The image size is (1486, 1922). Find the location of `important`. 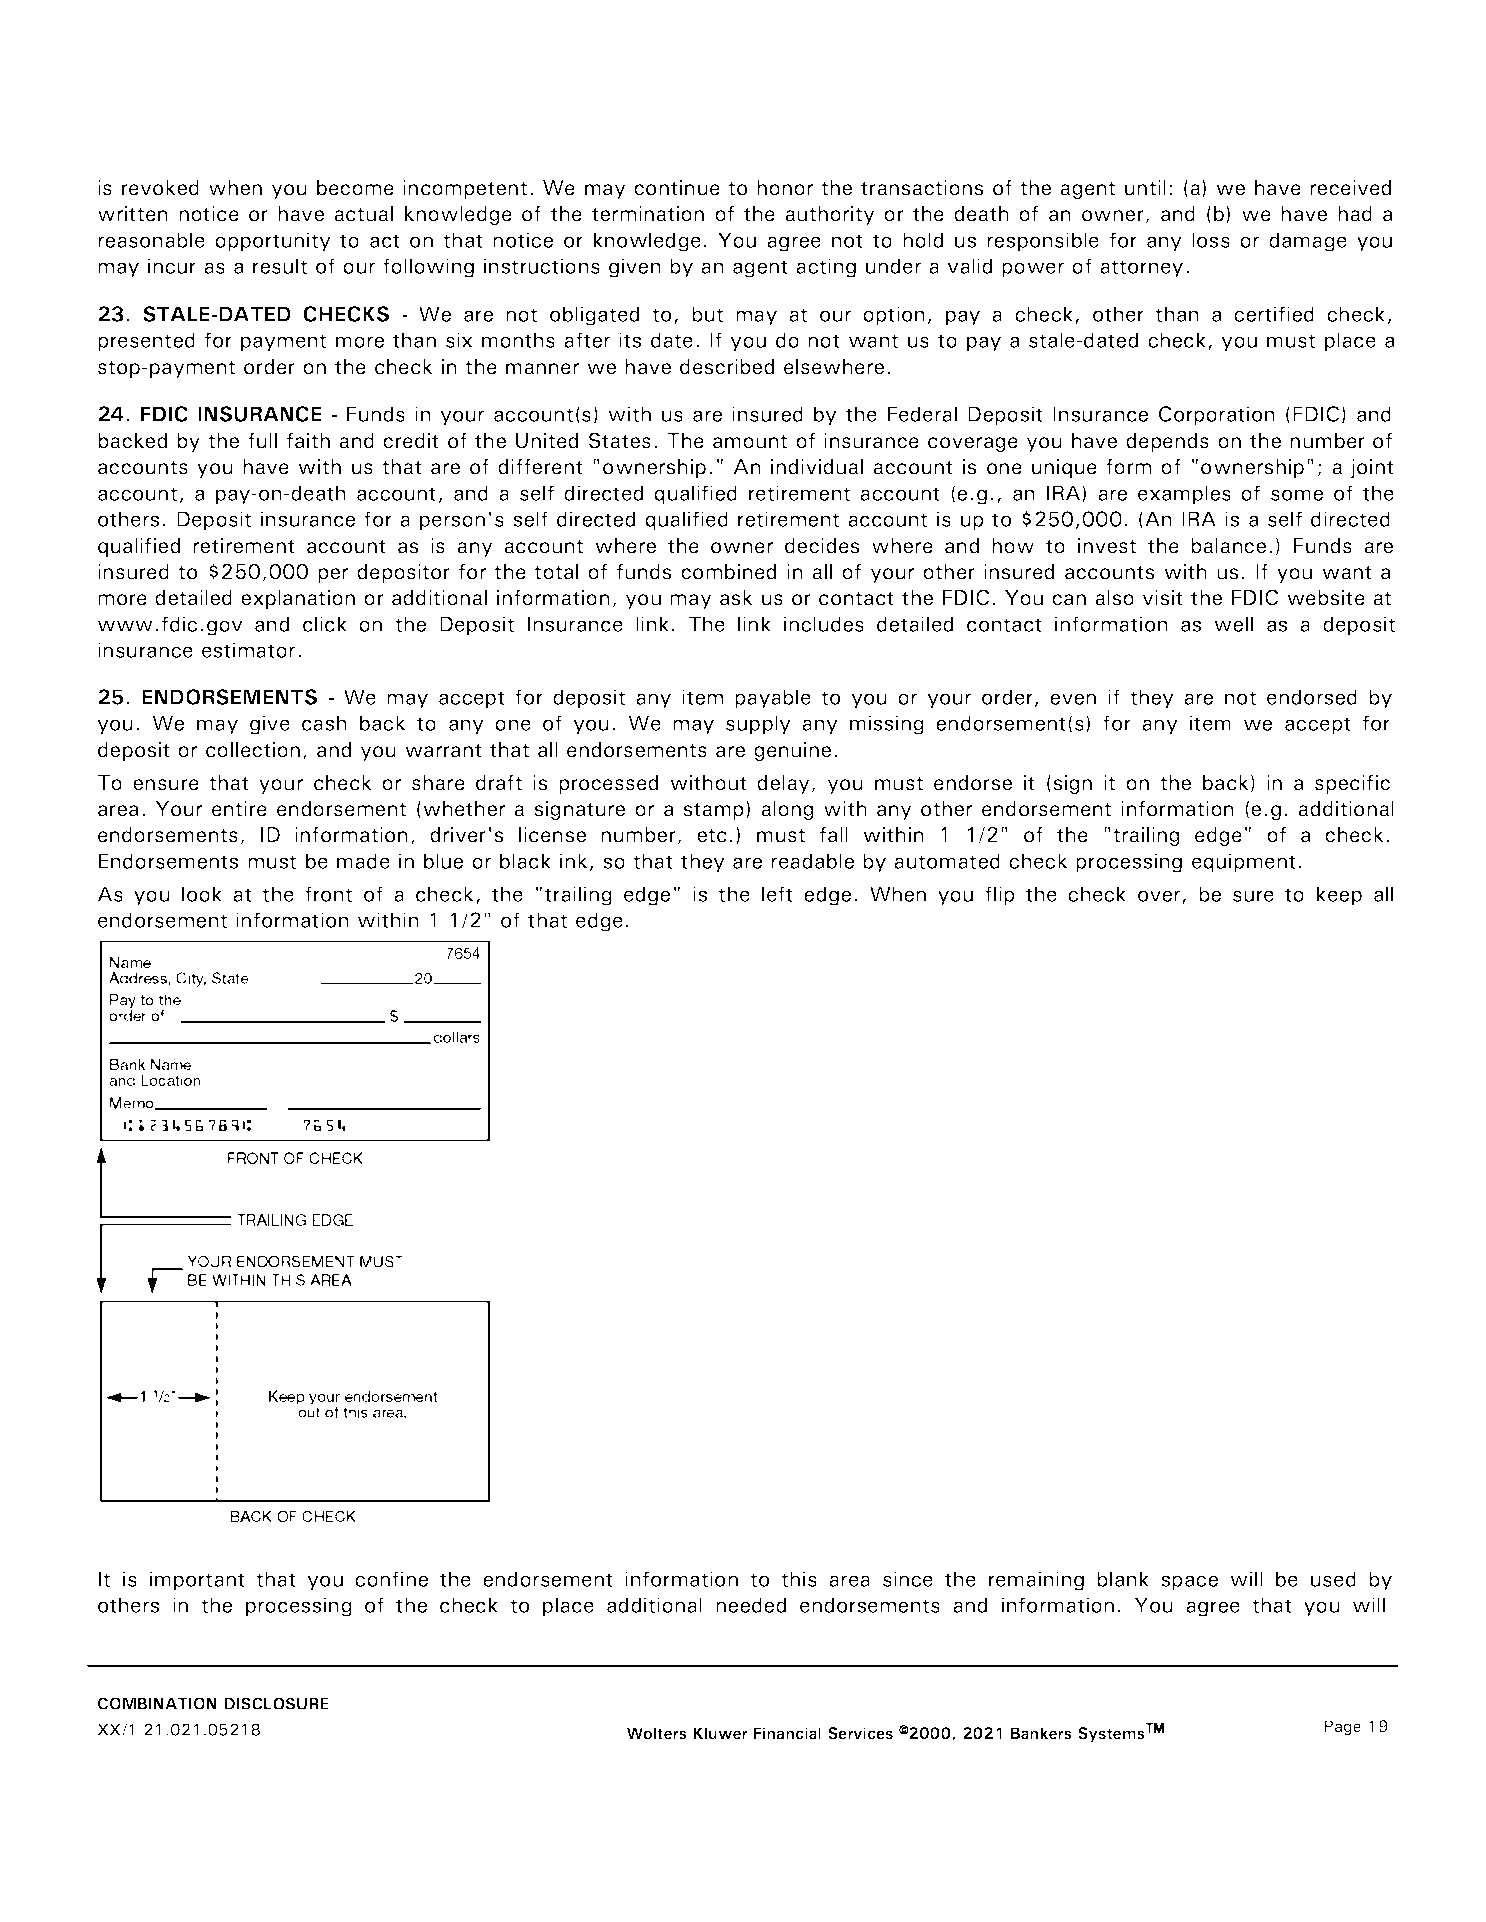

important is located at coordinates (197, 1581).
